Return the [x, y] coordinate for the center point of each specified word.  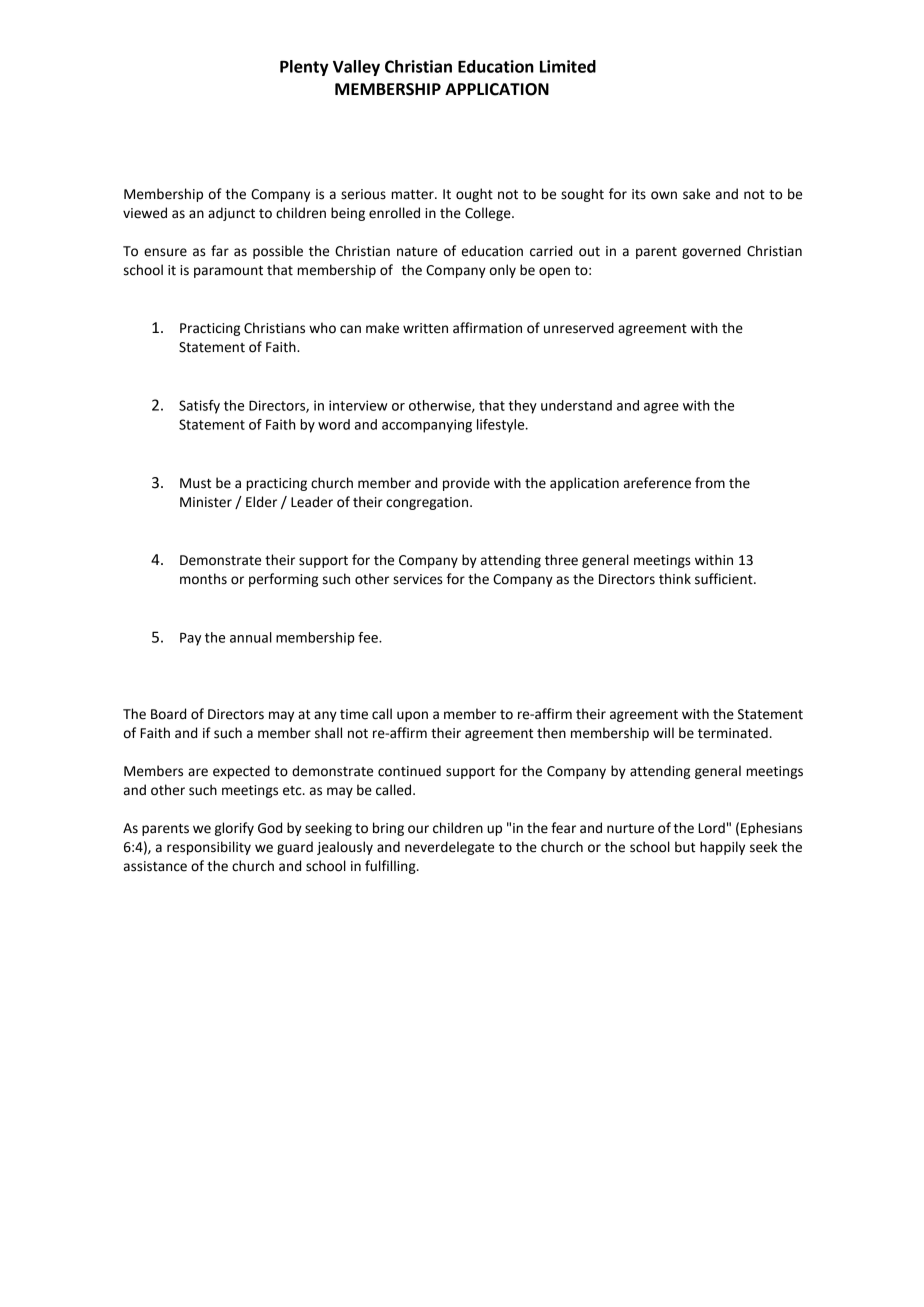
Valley [356, 68]
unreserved [579, 328]
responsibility [209, 848]
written [425, 328]
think [675, 579]
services [418, 579]
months [203, 579]
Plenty [304, 68]
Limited [568, 66]
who [322, 328]
